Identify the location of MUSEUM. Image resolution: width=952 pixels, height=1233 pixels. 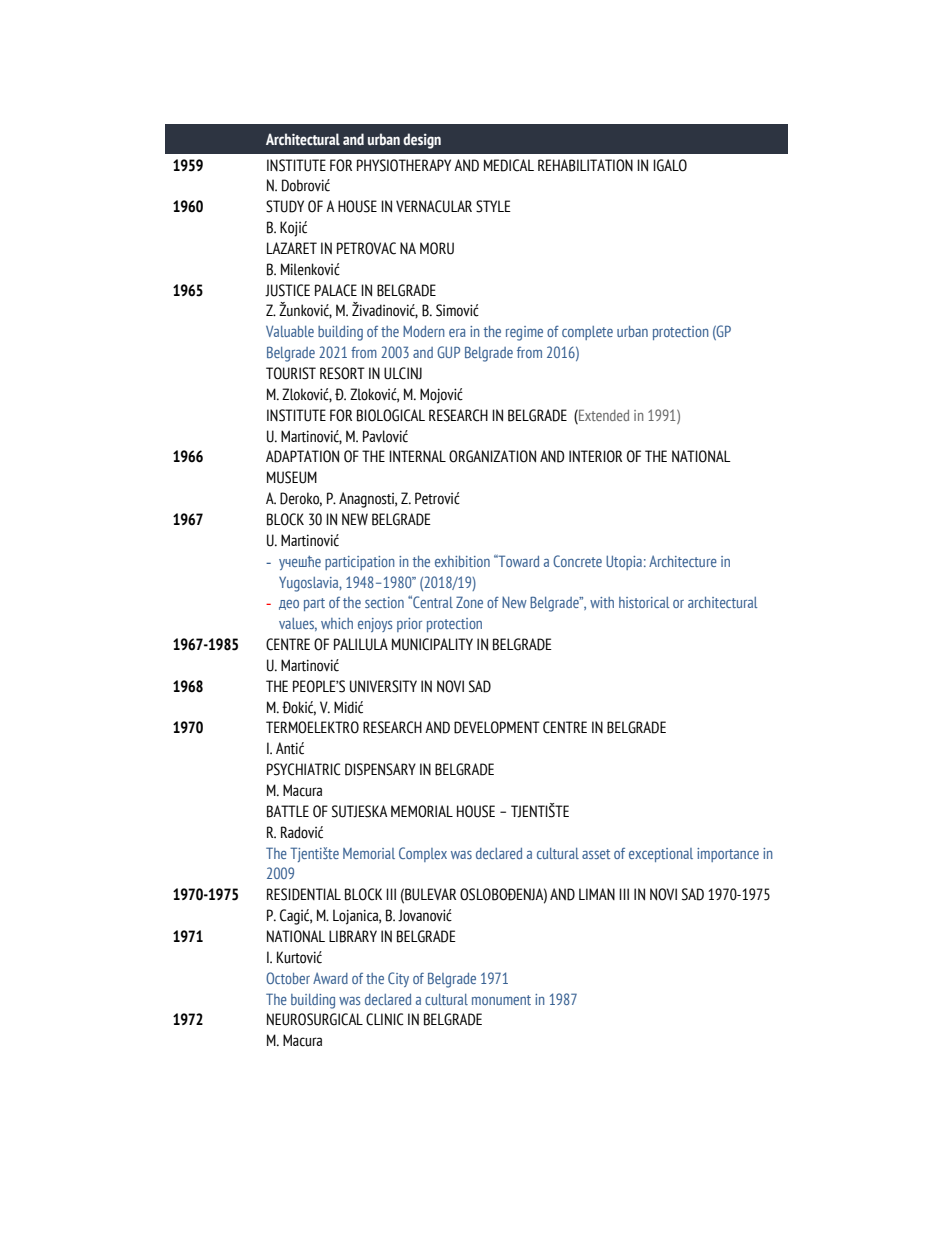
(292, 477).
